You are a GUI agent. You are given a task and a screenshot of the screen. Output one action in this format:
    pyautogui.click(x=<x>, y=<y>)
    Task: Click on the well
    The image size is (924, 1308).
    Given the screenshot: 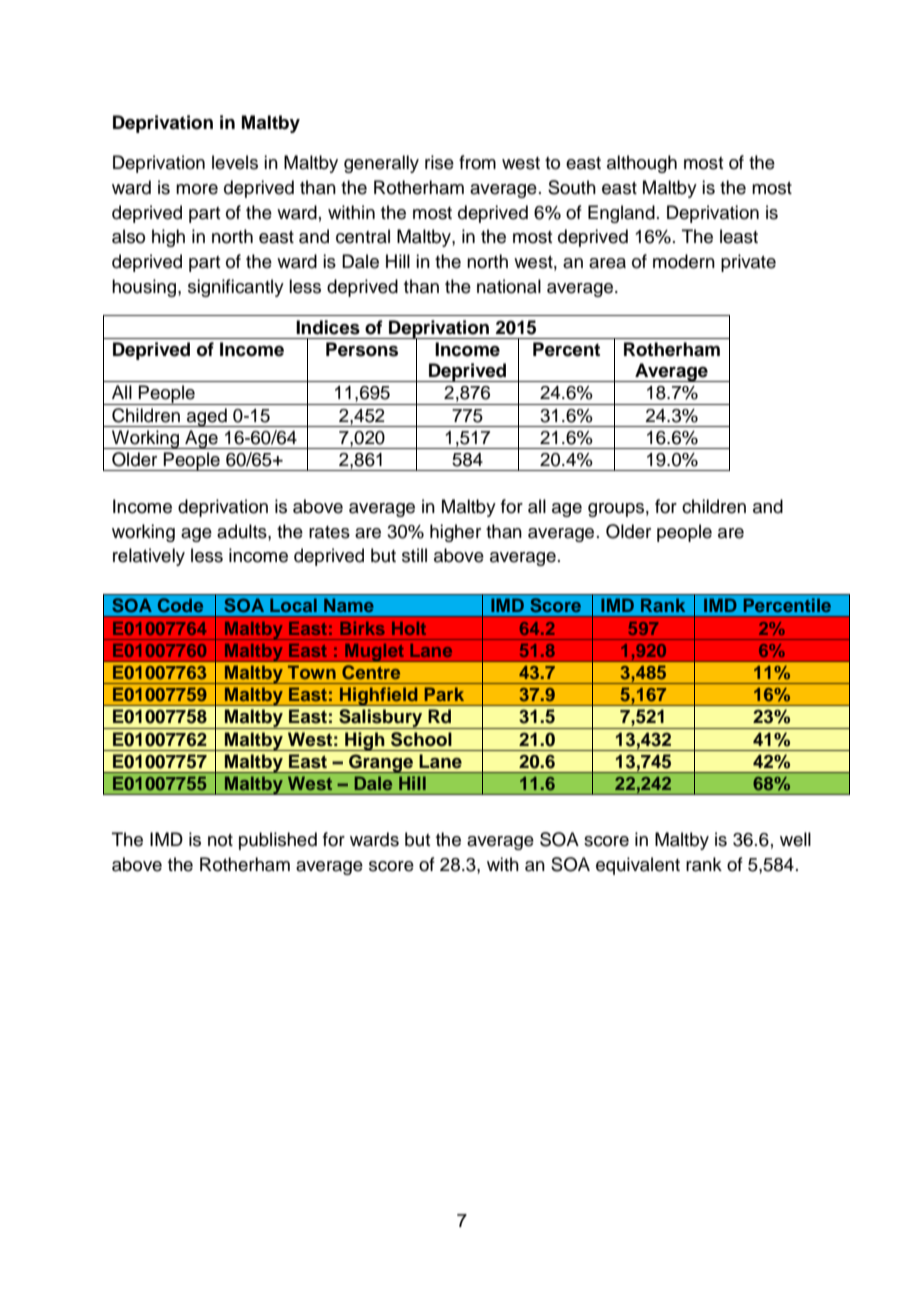 What is the action you would take?
    pyautogui.click(x=795, y=839)
